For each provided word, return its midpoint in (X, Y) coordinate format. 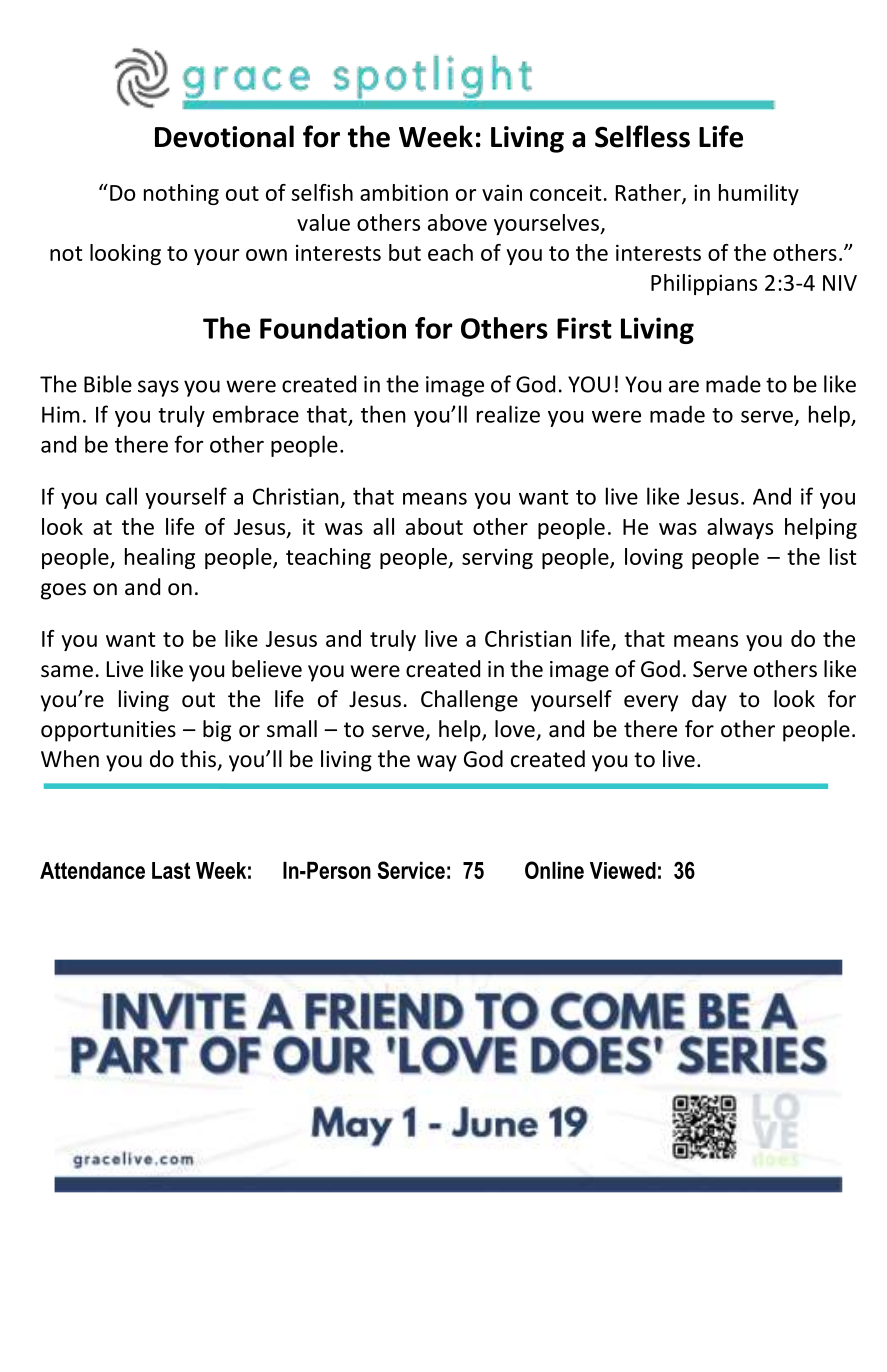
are (684, 386)
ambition (404, 192)
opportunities (108, 731)
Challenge (469, 701)
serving (497, 558)
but (405, 252)
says (158, 388)
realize (508, 414)
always (740, 528)
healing (160, 558)
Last (171, 870)
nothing (181, 194)
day (709, 701)
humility (759, 194)
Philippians (704, 284)
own (266, 255)
